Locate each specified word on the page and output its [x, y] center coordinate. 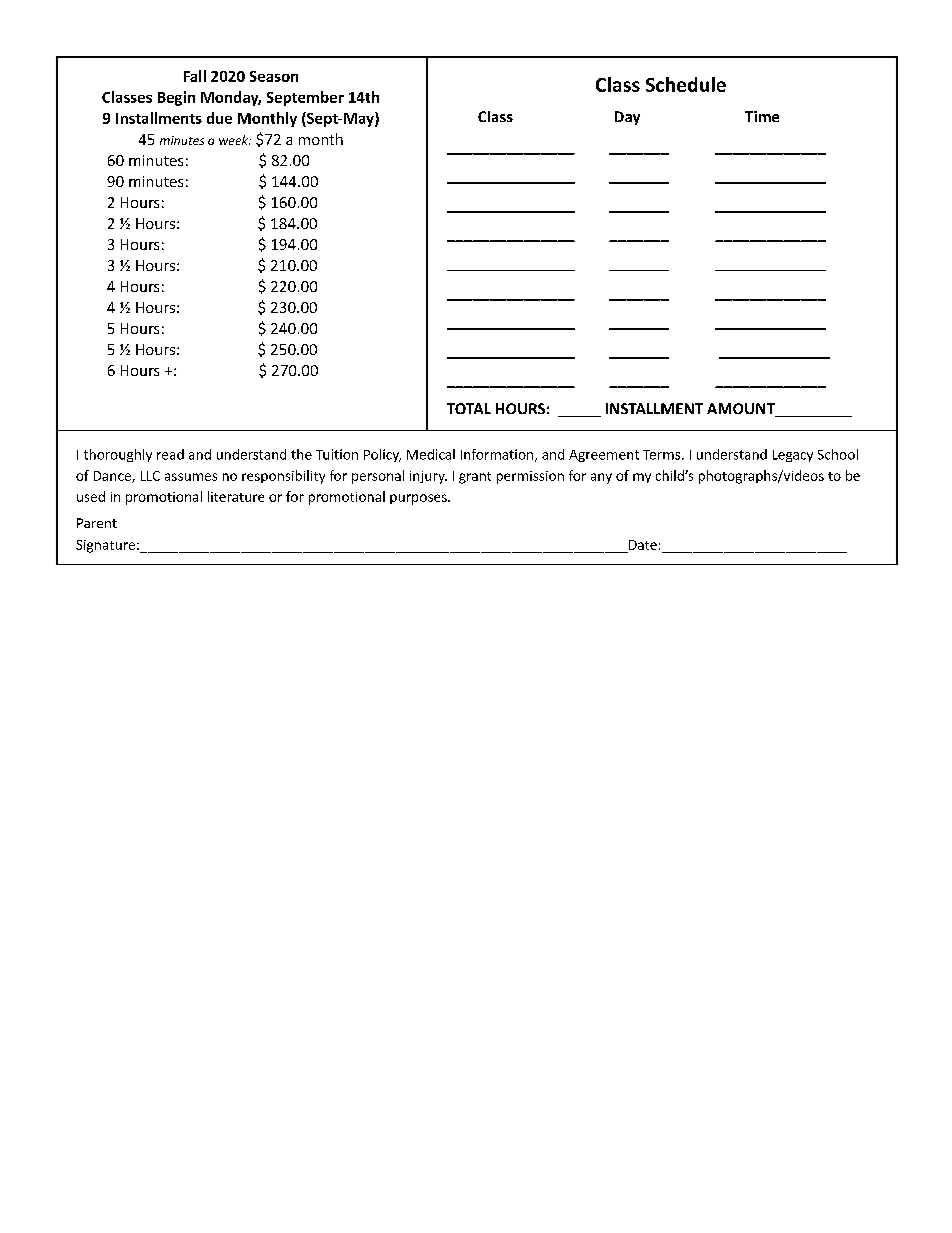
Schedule [686, 84]
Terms [663, 455]
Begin [176, 98]
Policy [382, 455]
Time [762, 116]
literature [236, 496]
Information [498, 455]
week [234, 140]
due [219, 118]
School [838, 454]
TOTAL [469, 408]
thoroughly [118, 455]
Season [274, 76]
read [170, 454]
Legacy [793, 456]
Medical [431, 454]
